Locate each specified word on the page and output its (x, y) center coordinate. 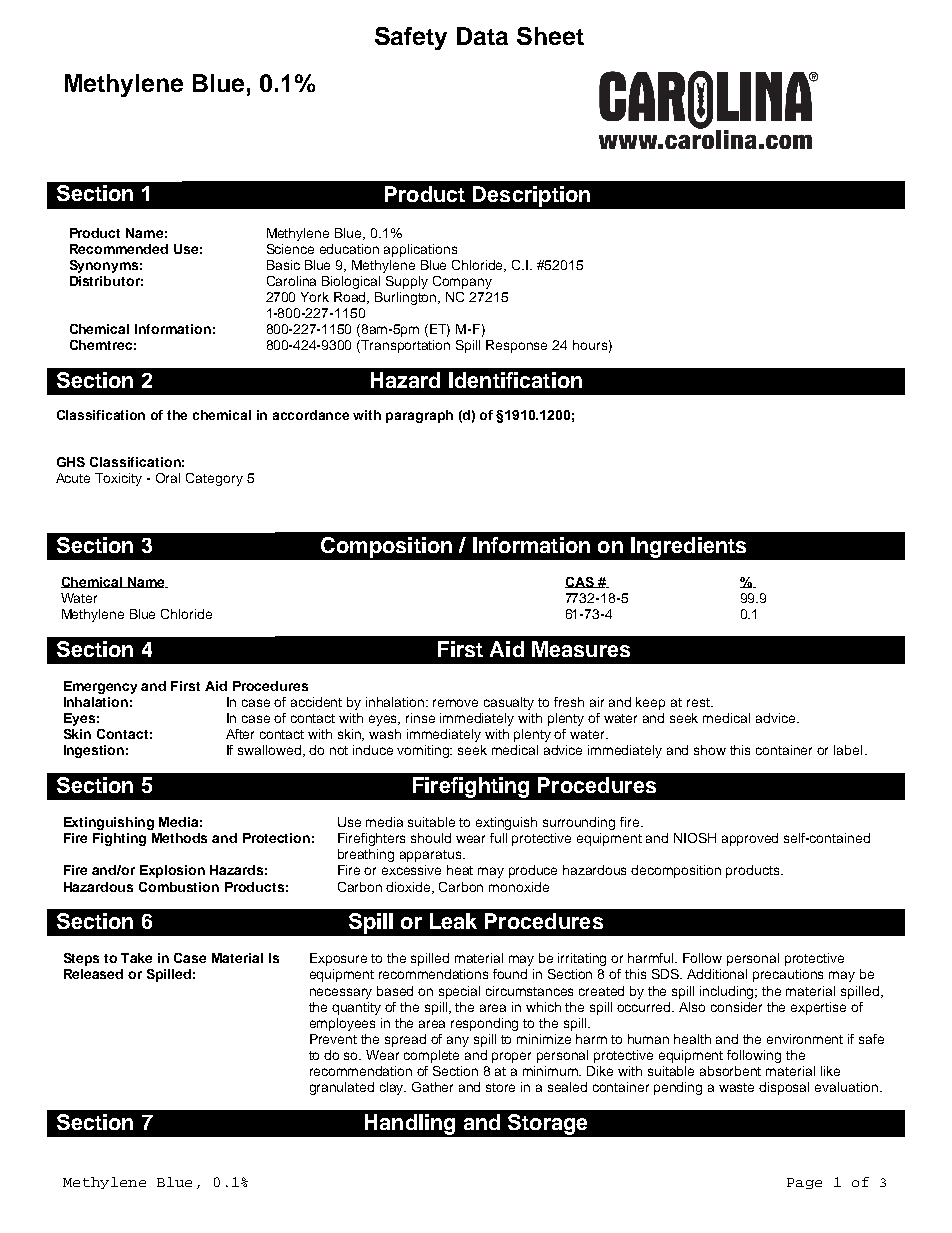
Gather (432, 1087)
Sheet (550, 36)
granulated (342, 1088)
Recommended (119, 249)
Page (804, 1183)
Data (482, 36)
